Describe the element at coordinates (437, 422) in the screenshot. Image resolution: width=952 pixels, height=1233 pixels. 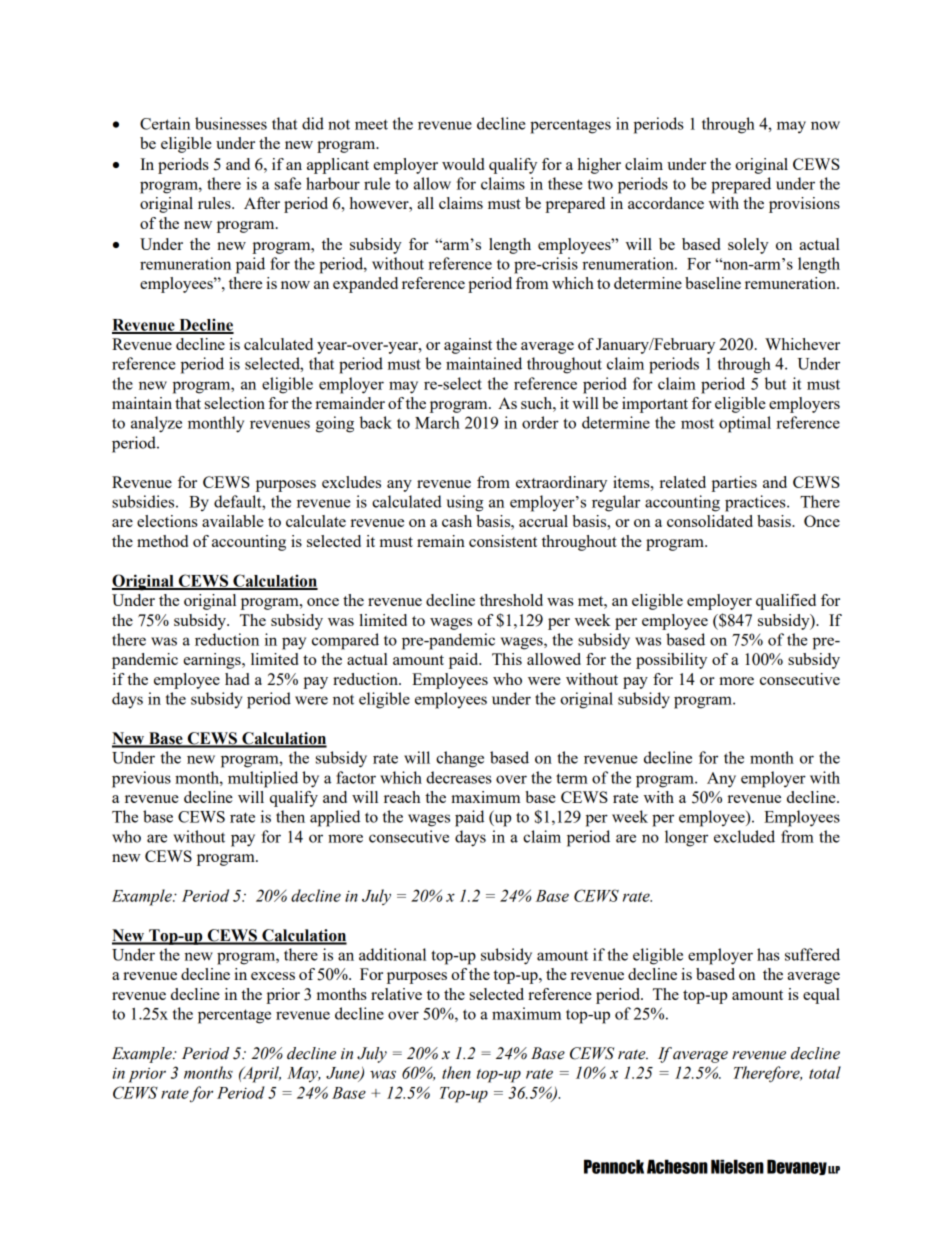
I see `March` at that location.
